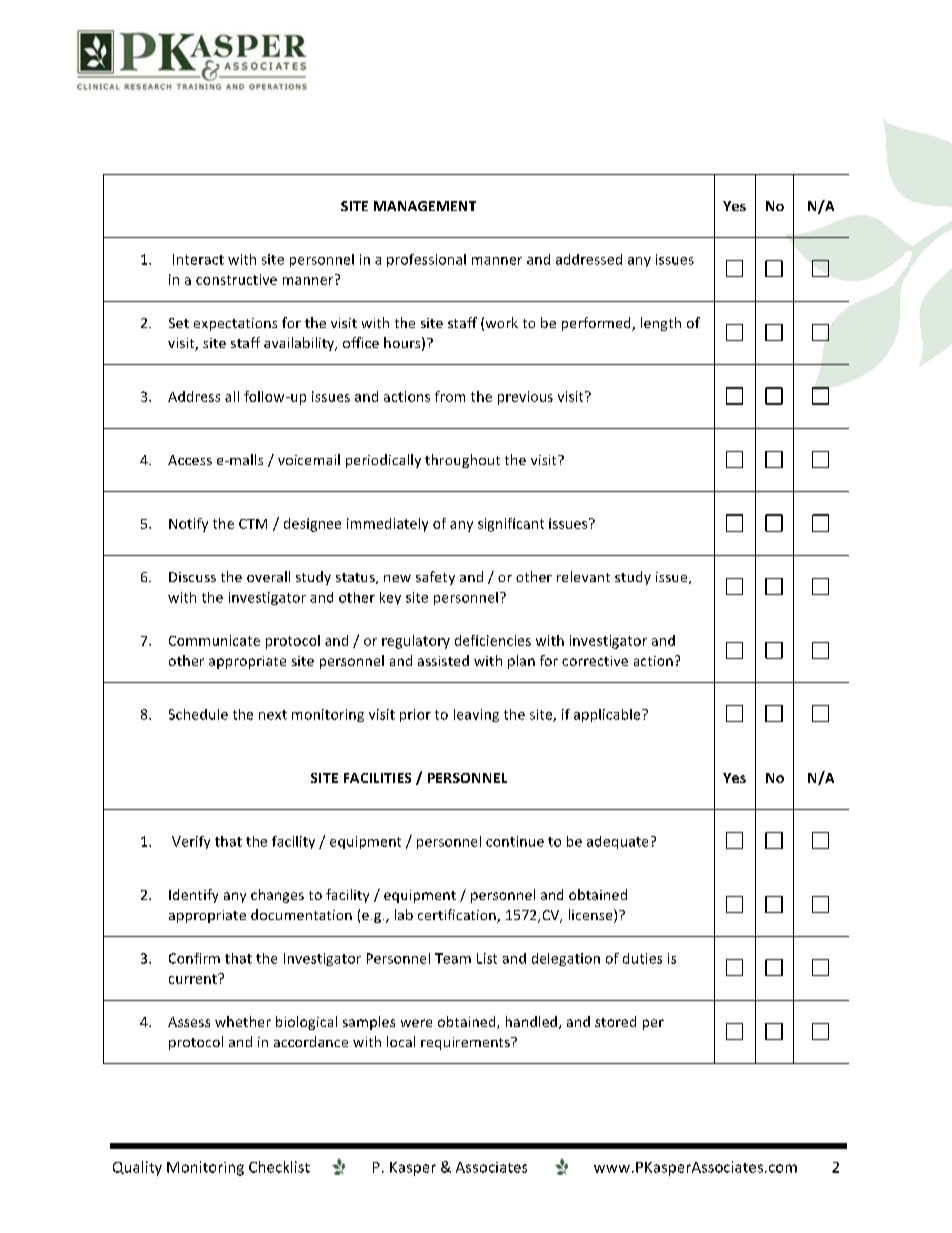 The height and width of the screenshot is (1233, 952). Describe the element at coordinates (615, 1021) in the screenshot. I see `stored` at that location.
